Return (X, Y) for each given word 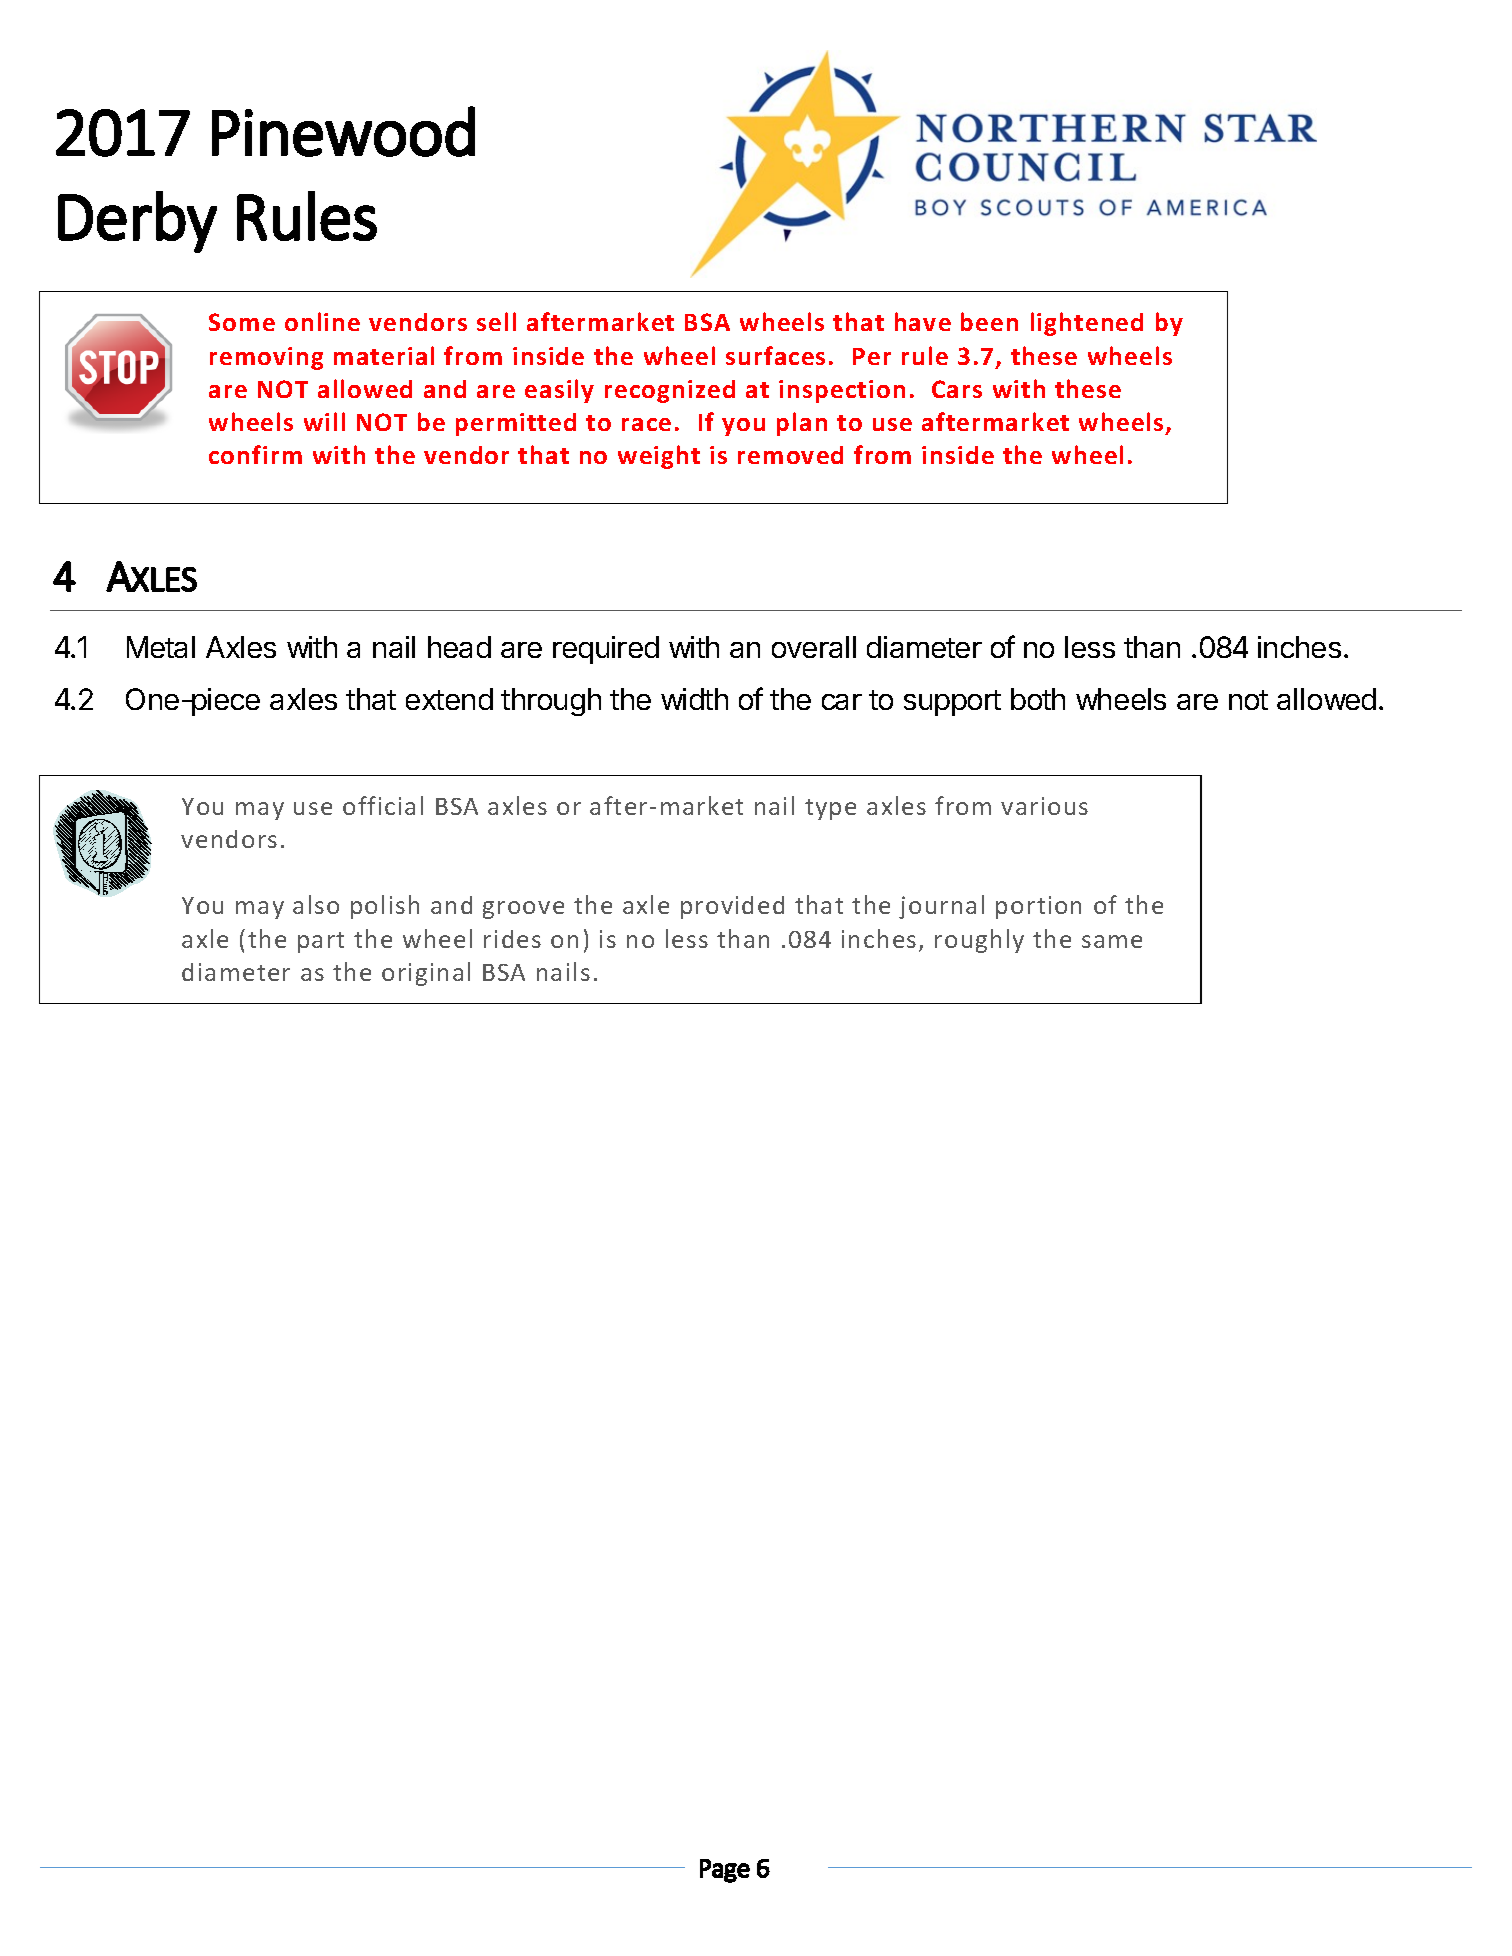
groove (523, 910)
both (1038, 699)
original (426, 974)
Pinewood (343, 131)
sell (496, 321)
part (321, 942)
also (316, 904)
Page (725, 1871)
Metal (161, 647)
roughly (979, 941)
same (1112, 941)
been (989, 321)
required (606, 650)
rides (512, 939)
